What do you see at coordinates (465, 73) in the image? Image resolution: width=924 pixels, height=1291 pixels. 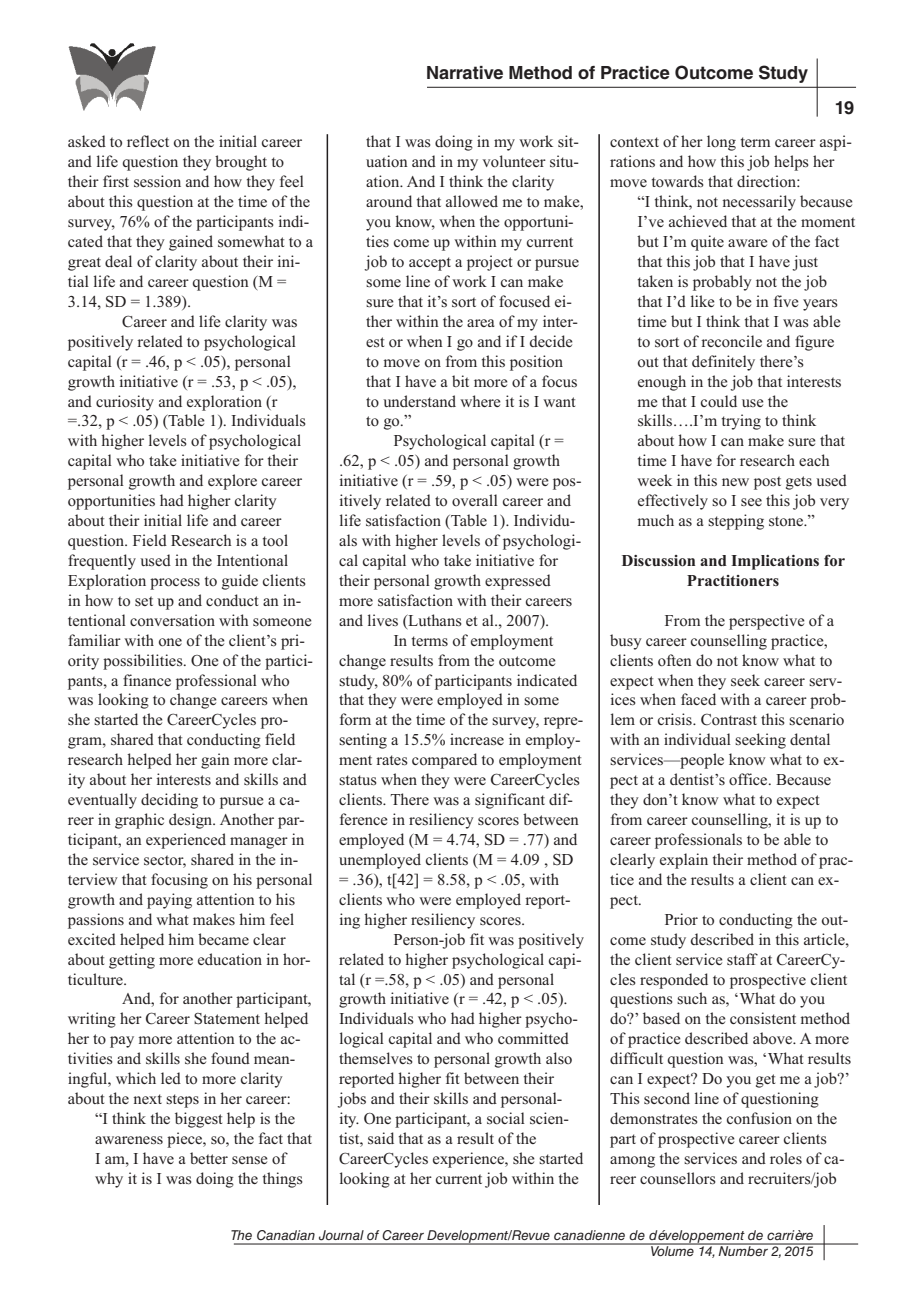 I see `Narrative` at bounding box center [465, 73].
